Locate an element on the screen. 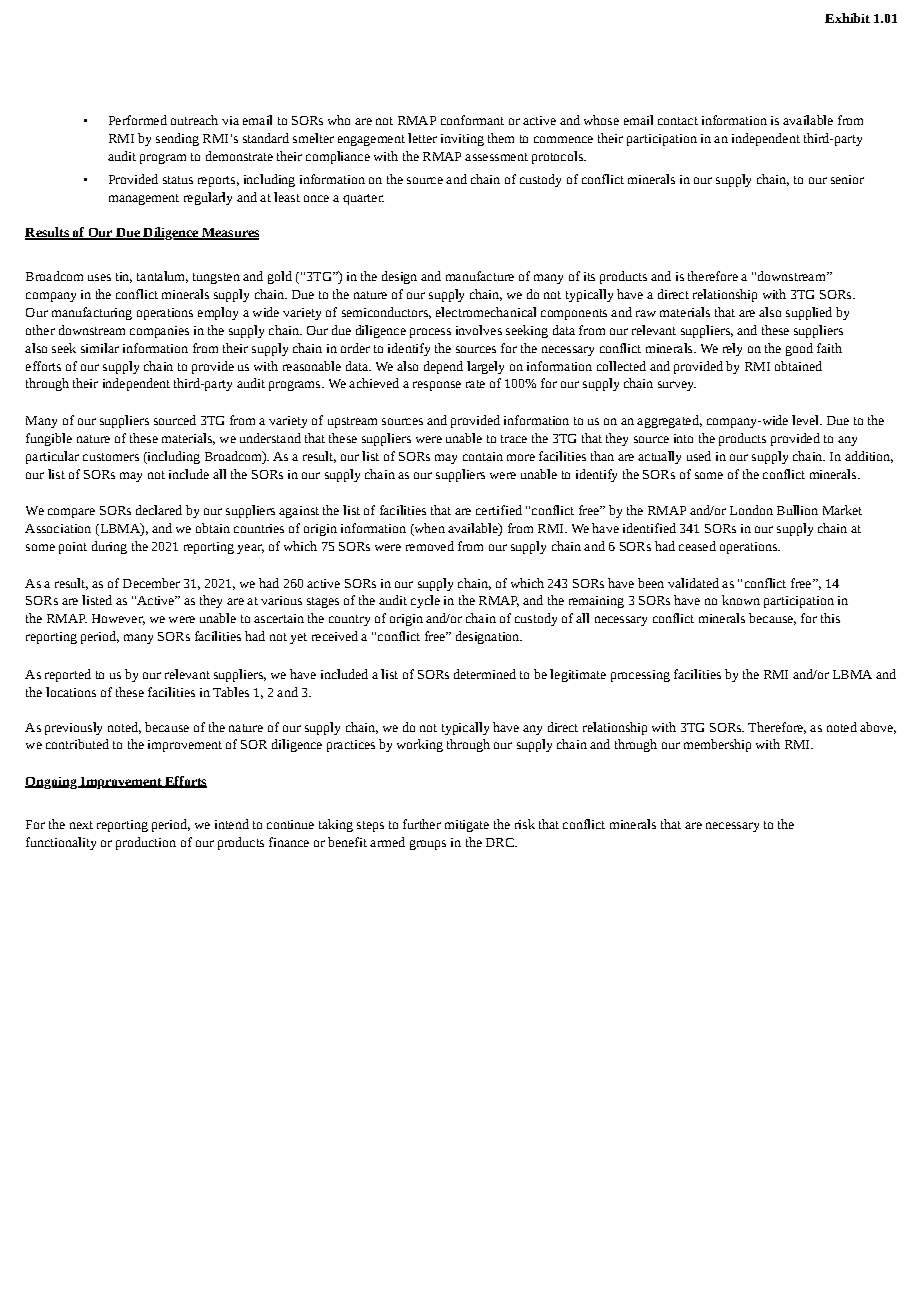  good is located at coordinates (799, 349).
